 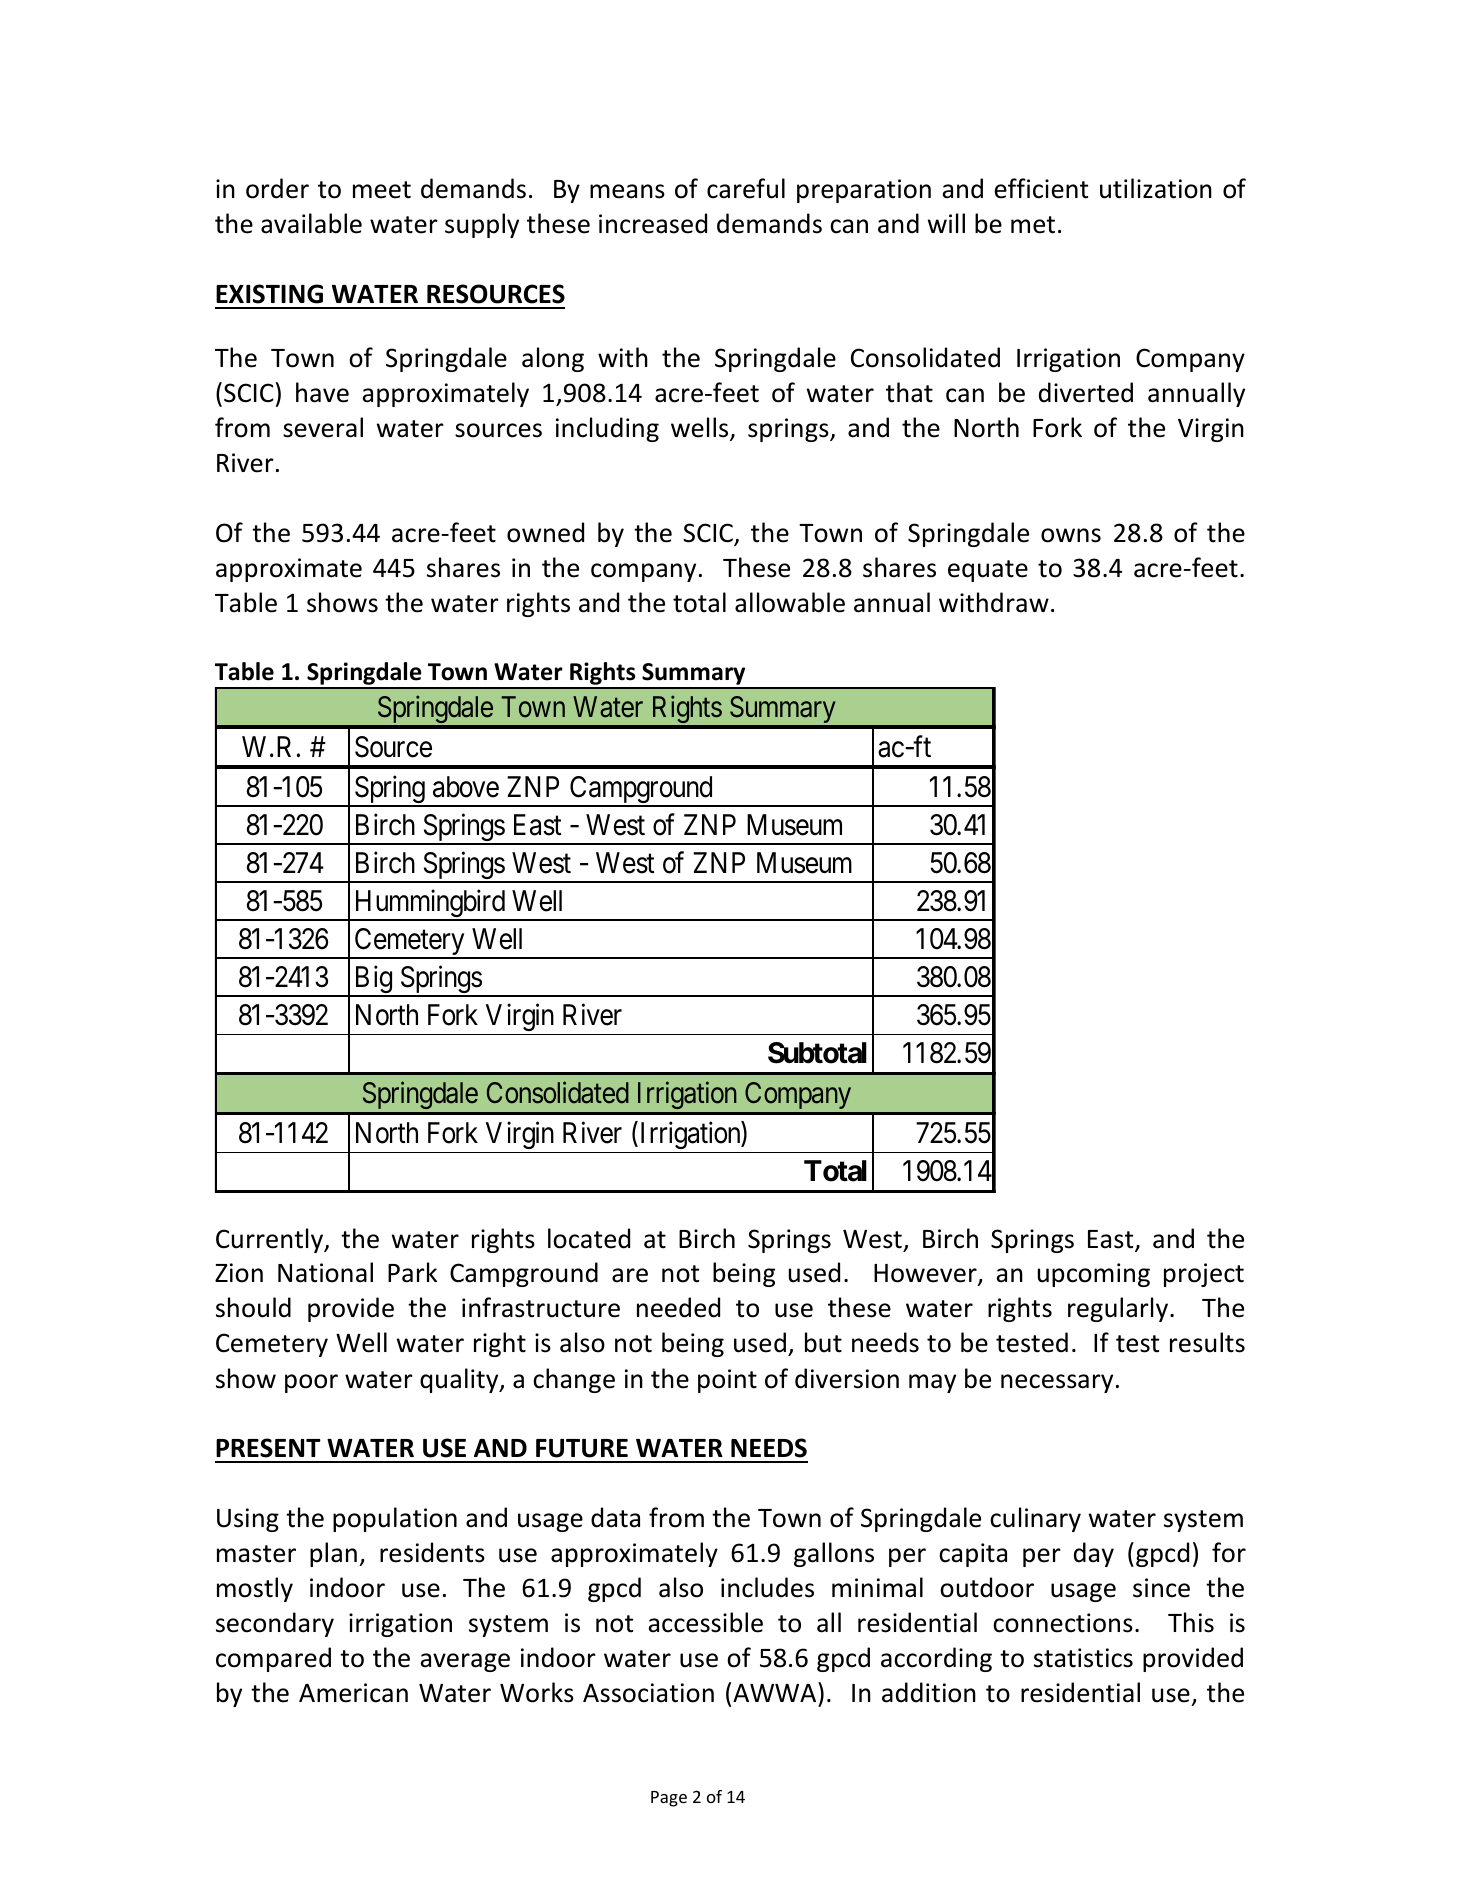 I want to click on upcoming, so click(x=1094, y=1275).
